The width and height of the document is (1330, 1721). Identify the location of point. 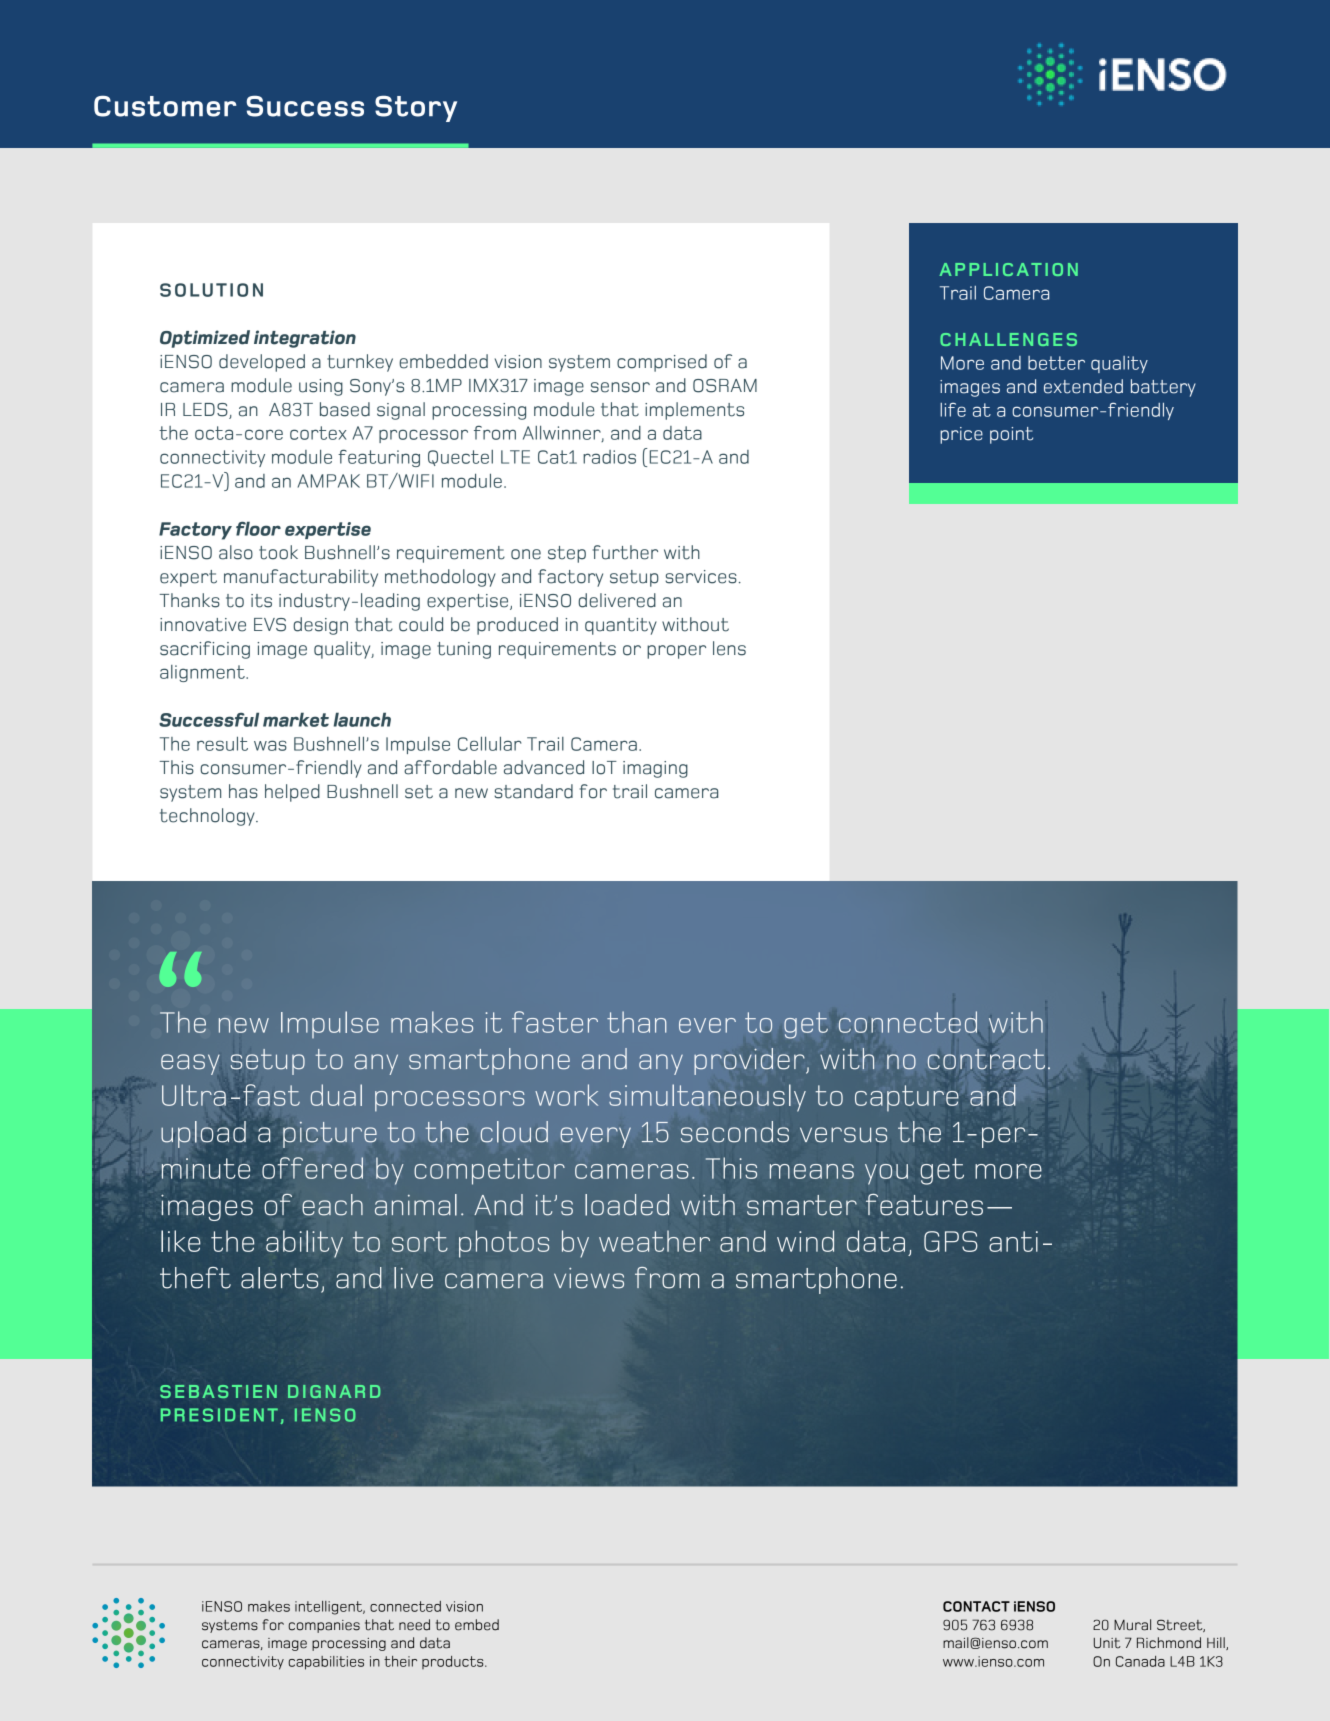
(1011, 435).
